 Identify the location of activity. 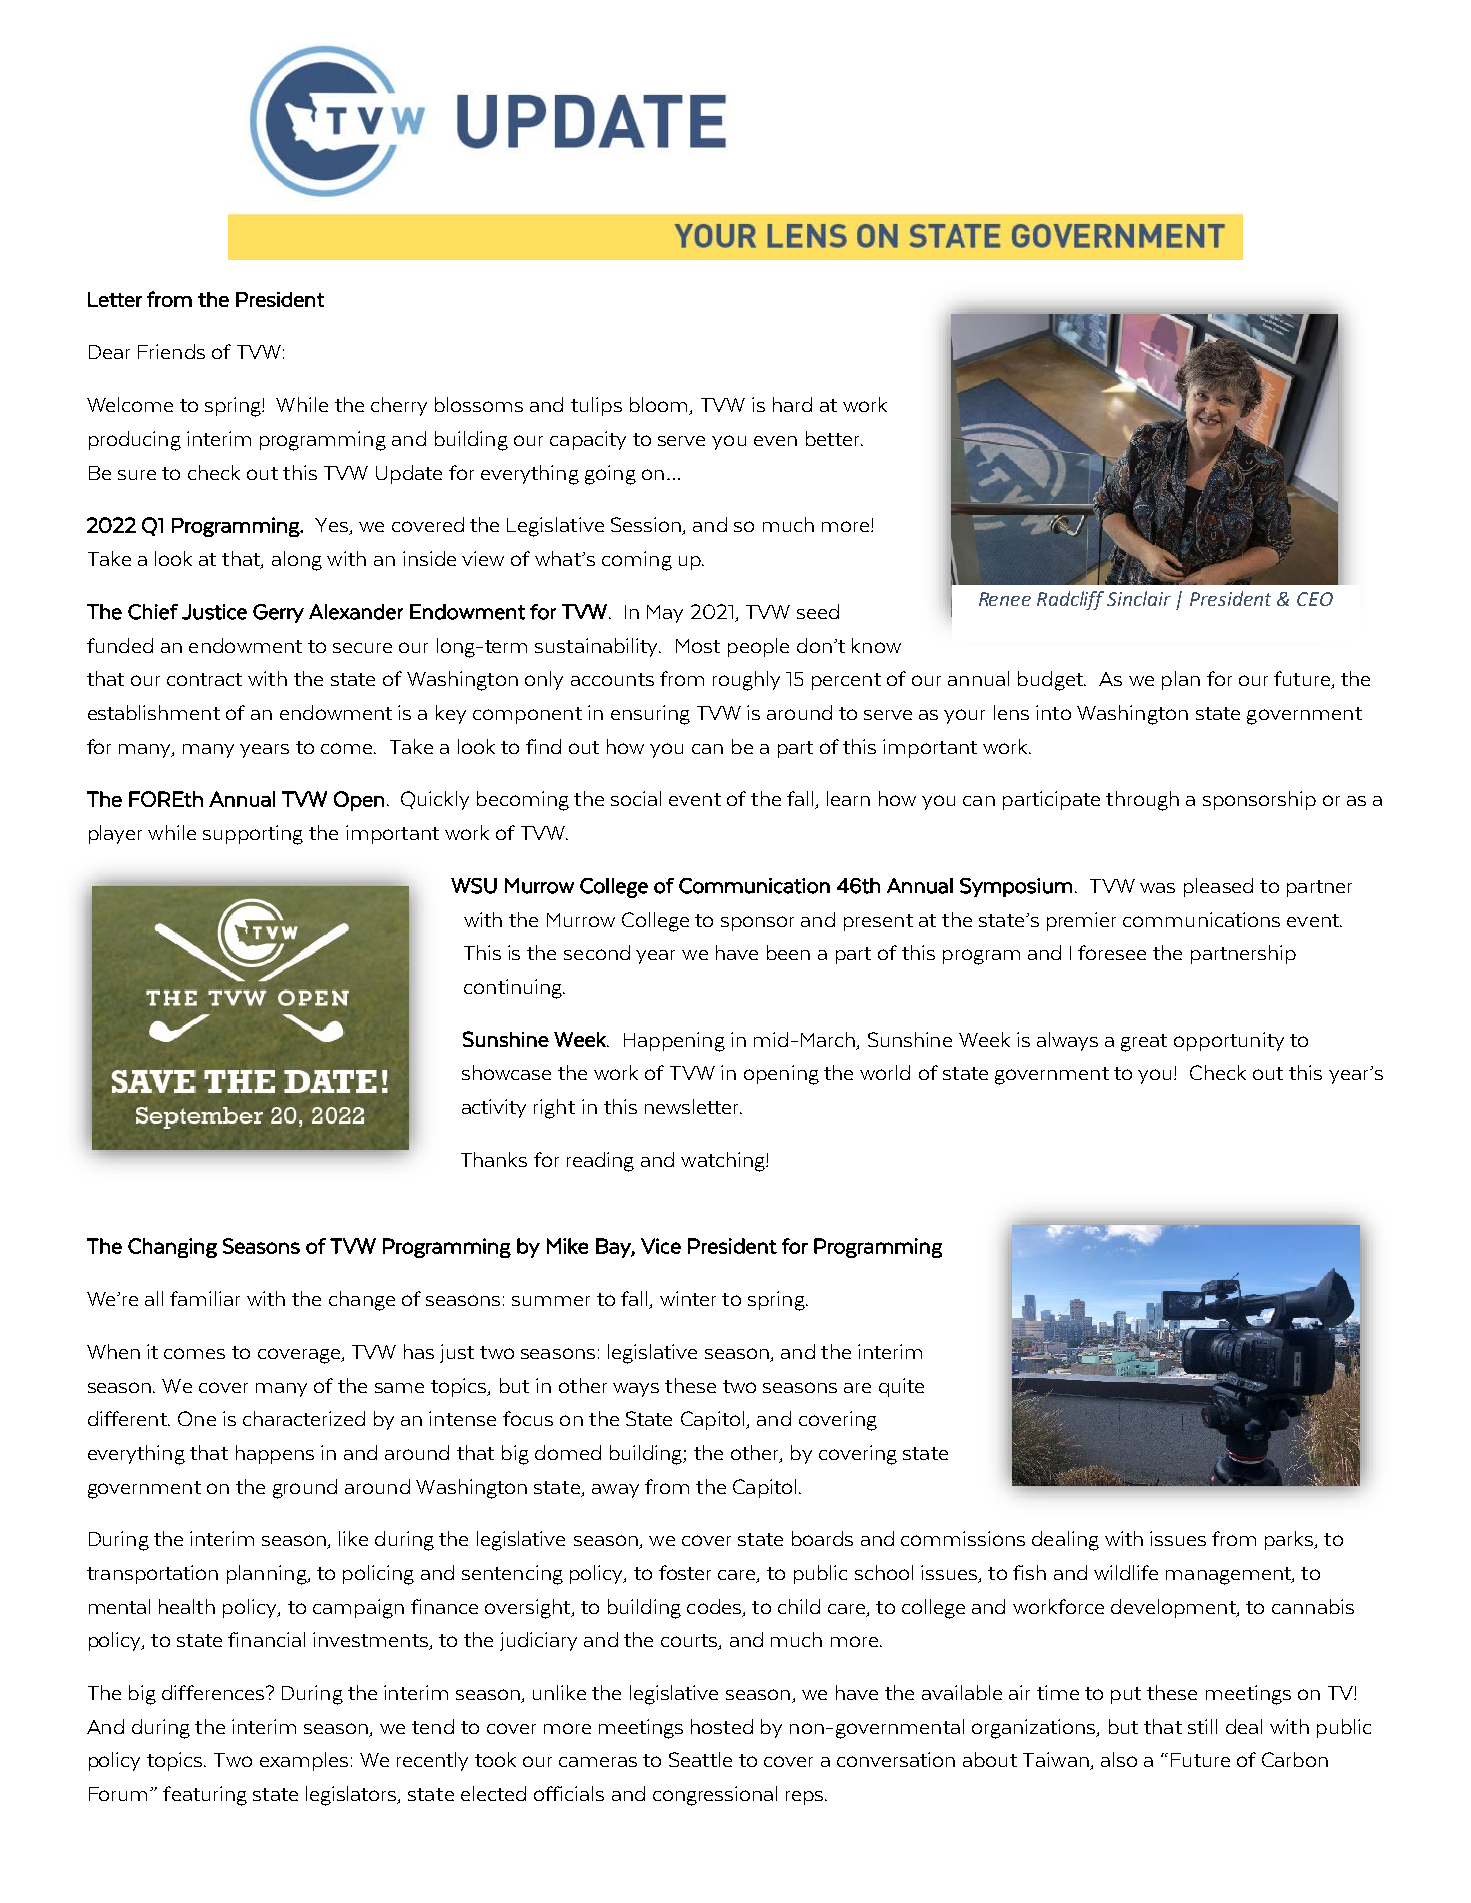
(494, 1108).
